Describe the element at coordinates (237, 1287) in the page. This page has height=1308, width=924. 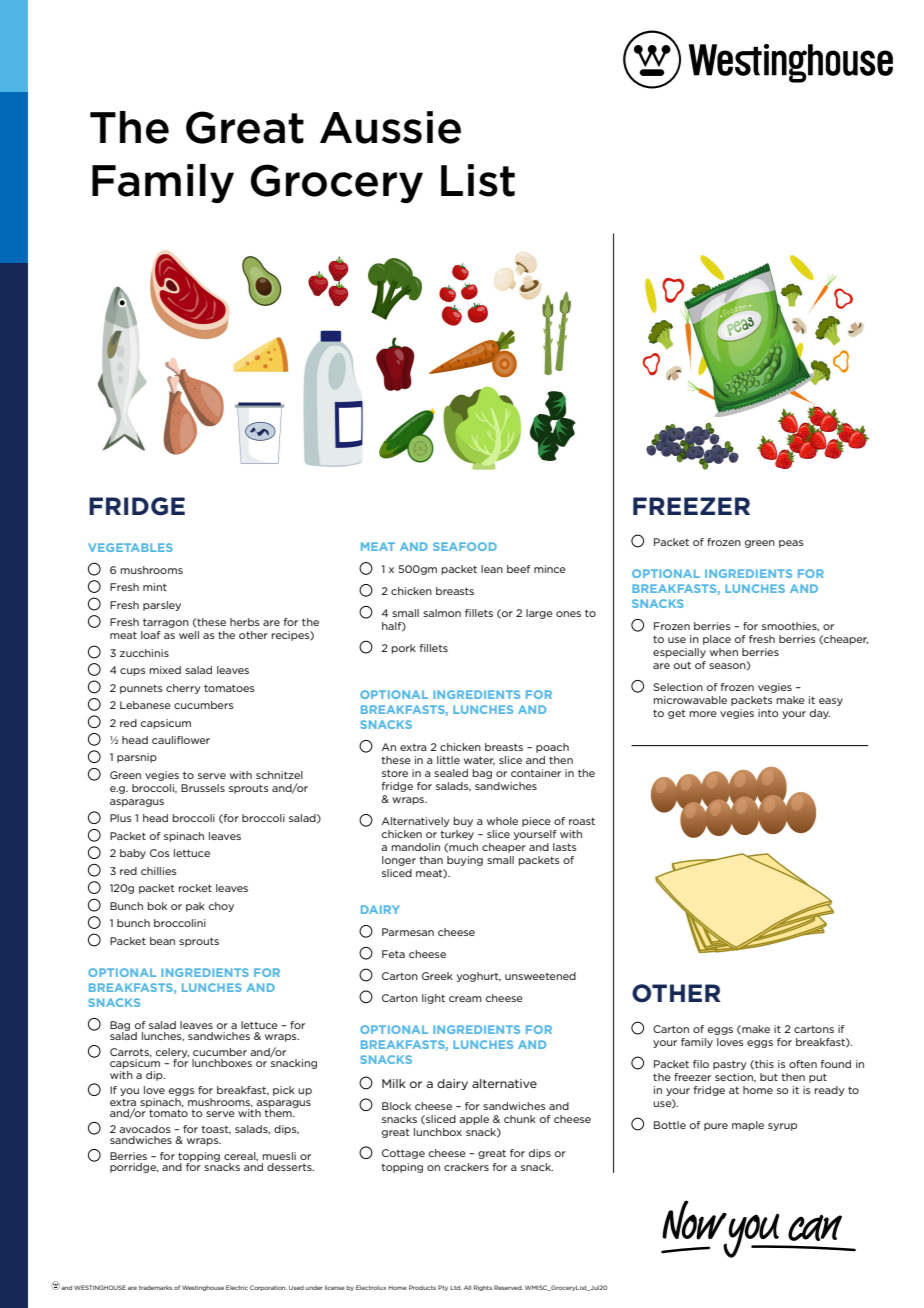
I see `Electric` at that location.
